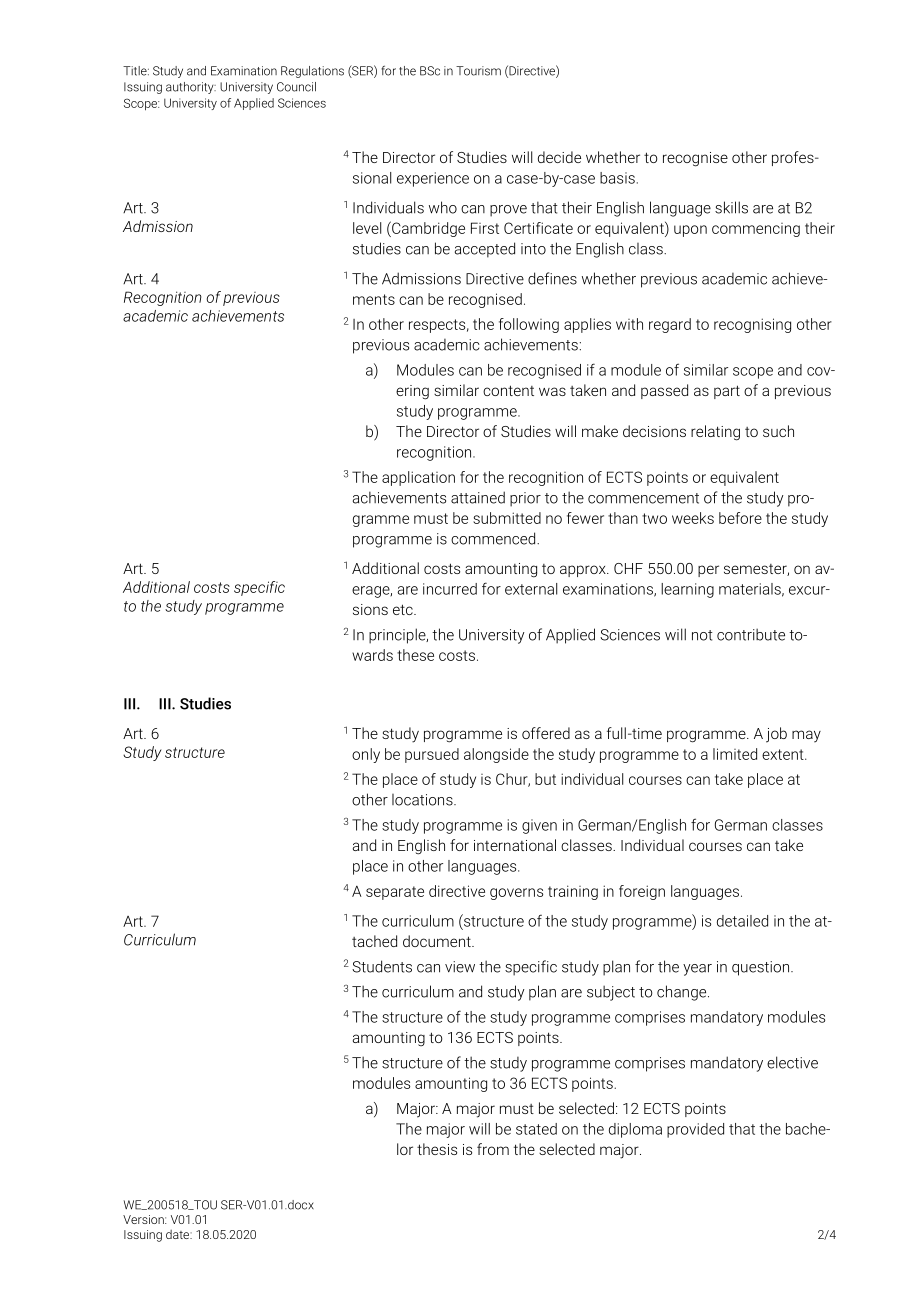  What do you see at coordinates (450, 589) in the image?
I see `incurred` at bounding box center [450, 589].
